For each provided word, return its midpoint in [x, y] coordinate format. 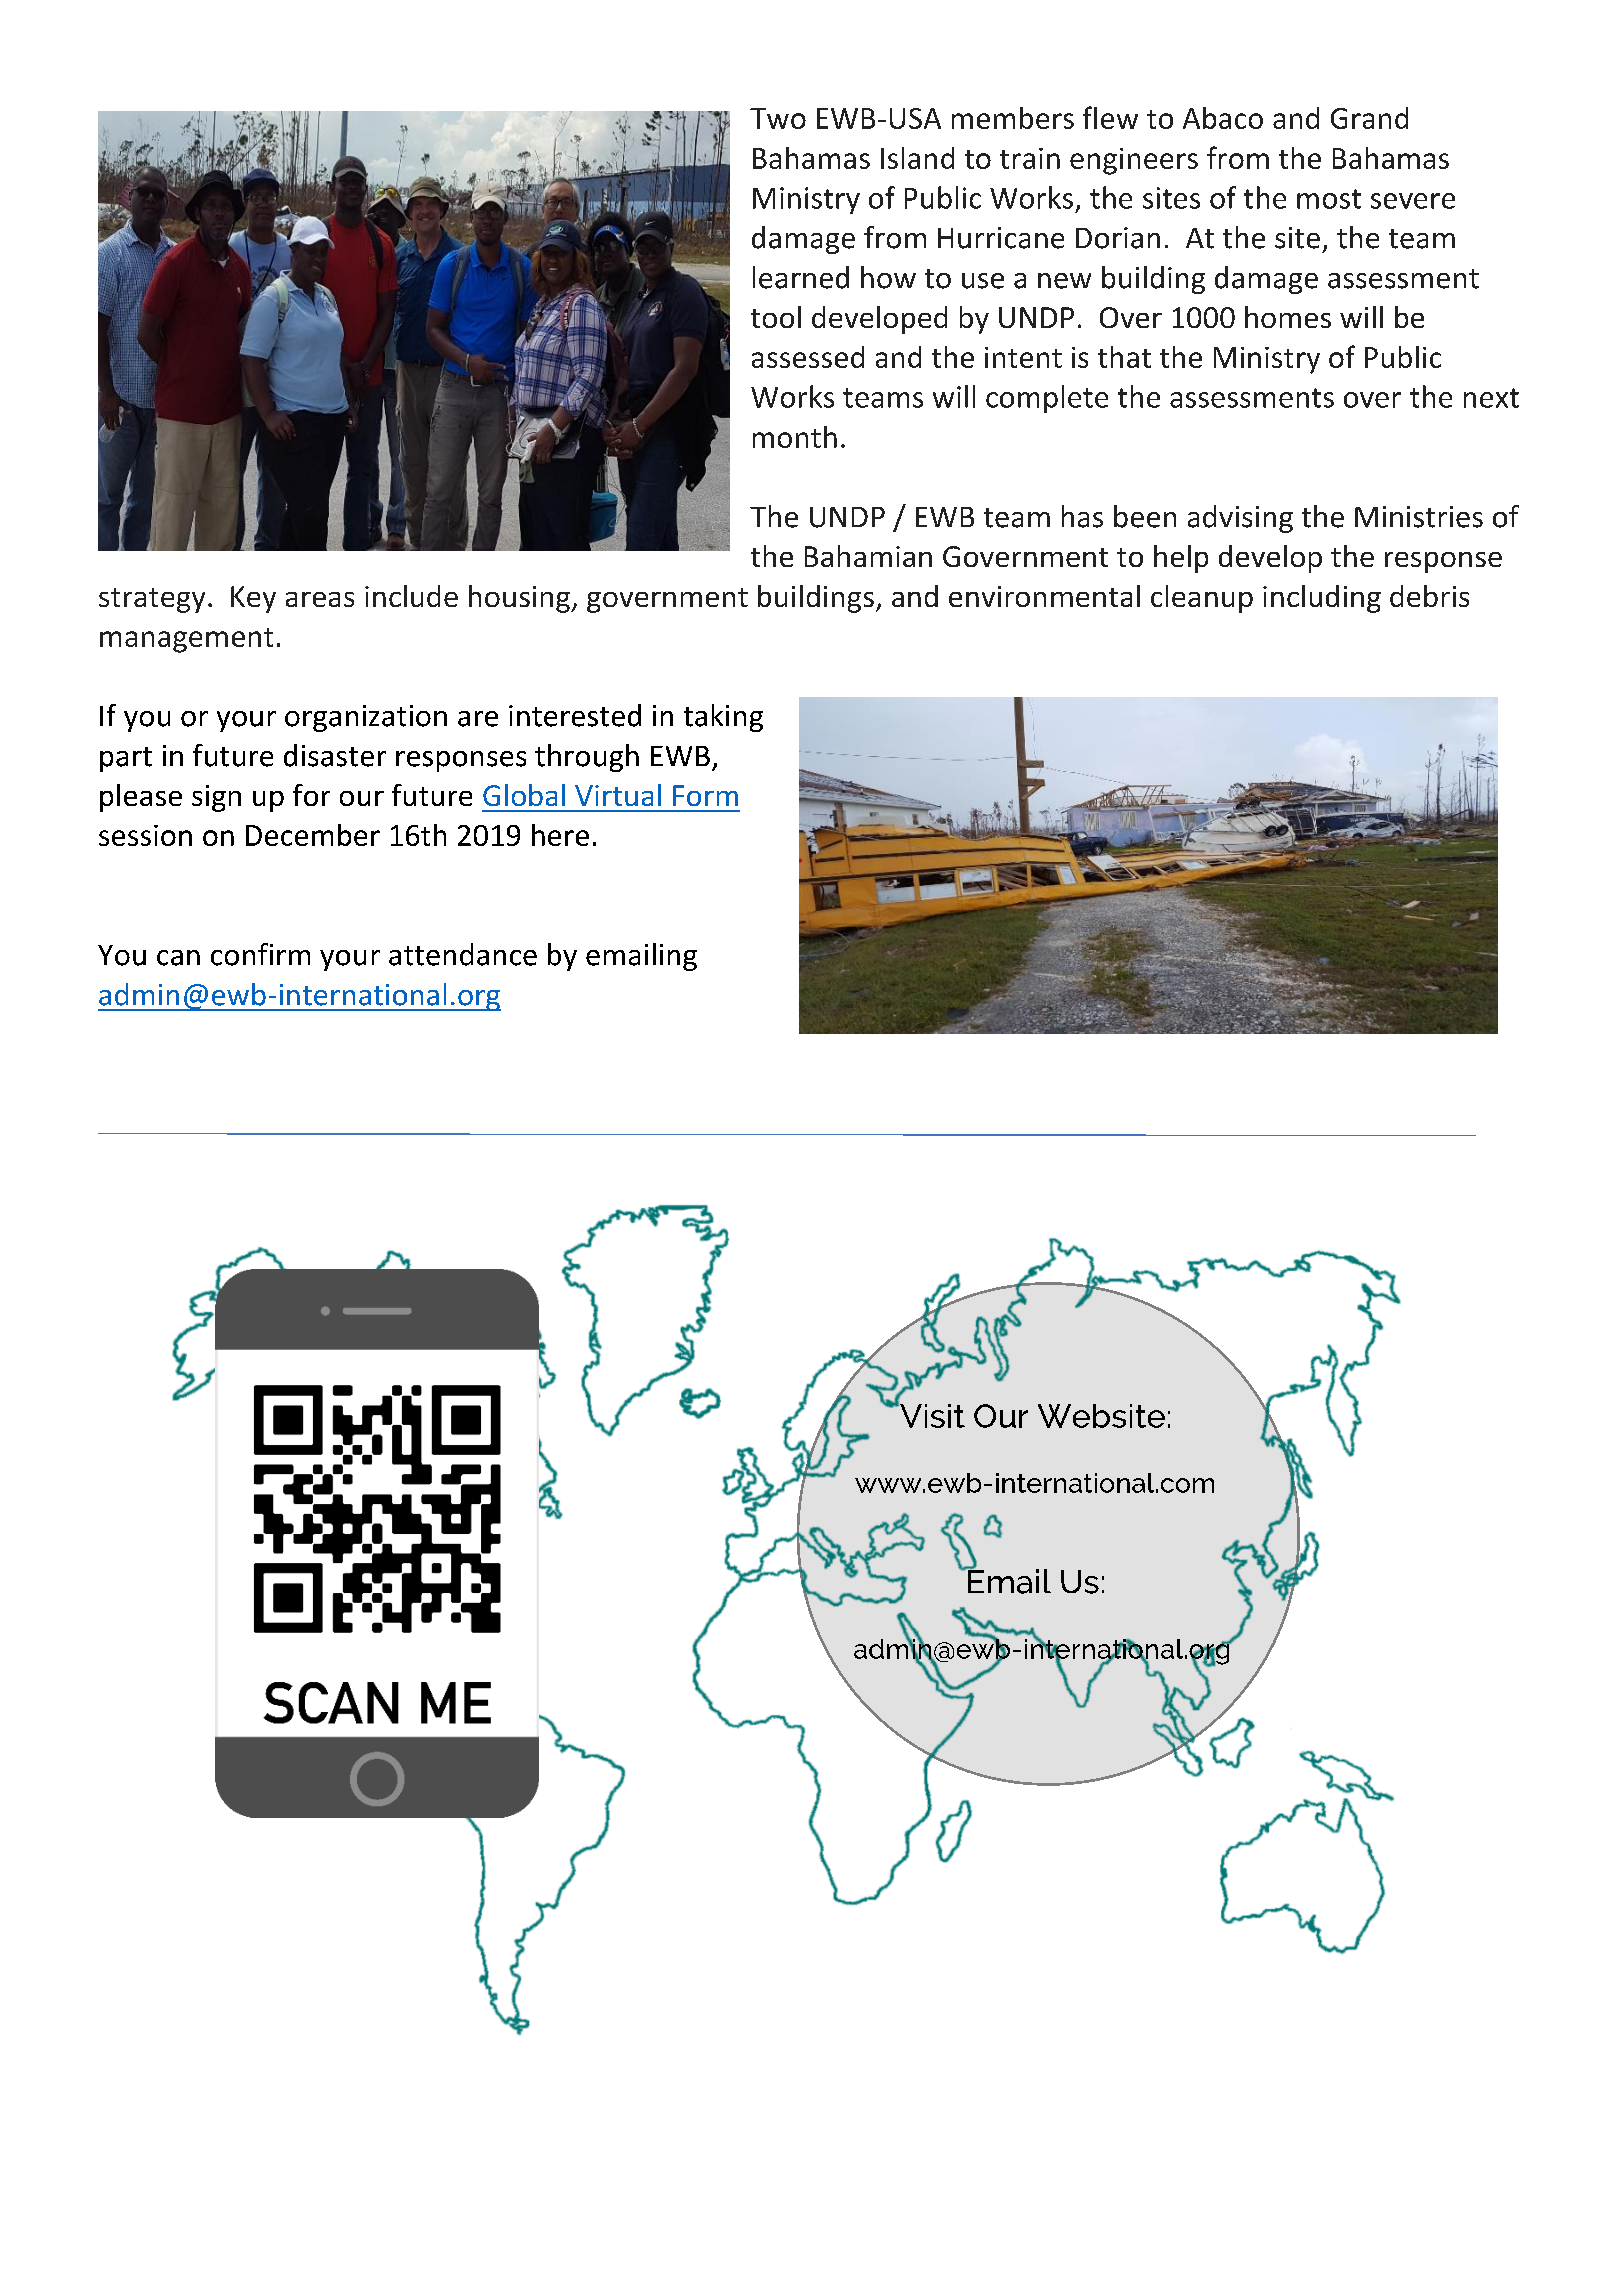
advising [1240, 519]
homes [1288, 317]
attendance [463, 954]
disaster [335, 755]
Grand [1369, 118]
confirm [260, 954]
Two [778, 118]
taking [723, 718]
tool [776, 317]
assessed [808, 357]
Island [917, 158]
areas [320, 599]
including [1322, 599]
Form [705, 795]
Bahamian [868, 556]
